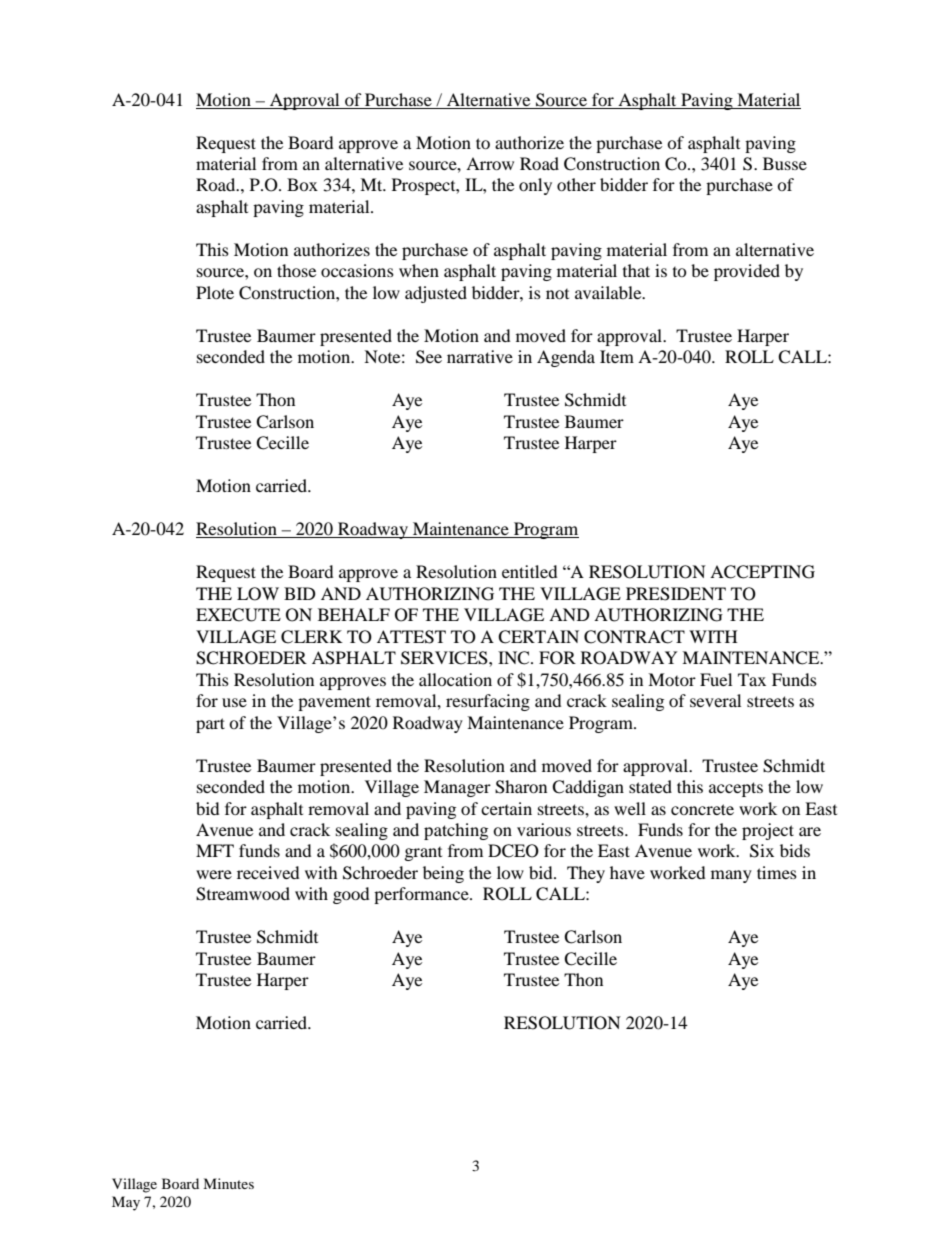 The height and width of the image is (1233, 952). Describe the element at coordinates (488, 702) in the image. I see `resurfacing` at that location.
